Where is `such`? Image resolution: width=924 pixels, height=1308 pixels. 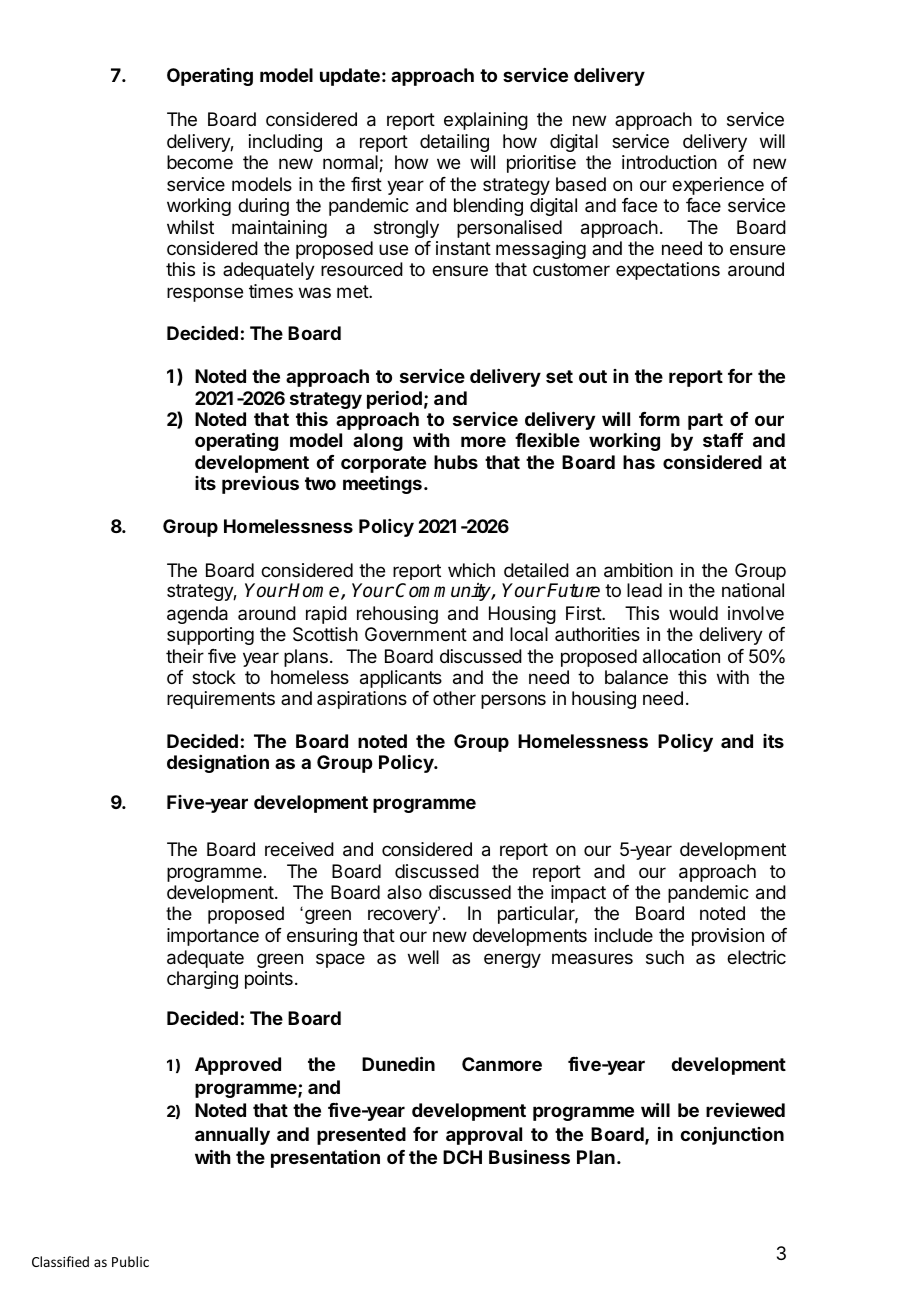
such is located at coordinates (665, 957).
